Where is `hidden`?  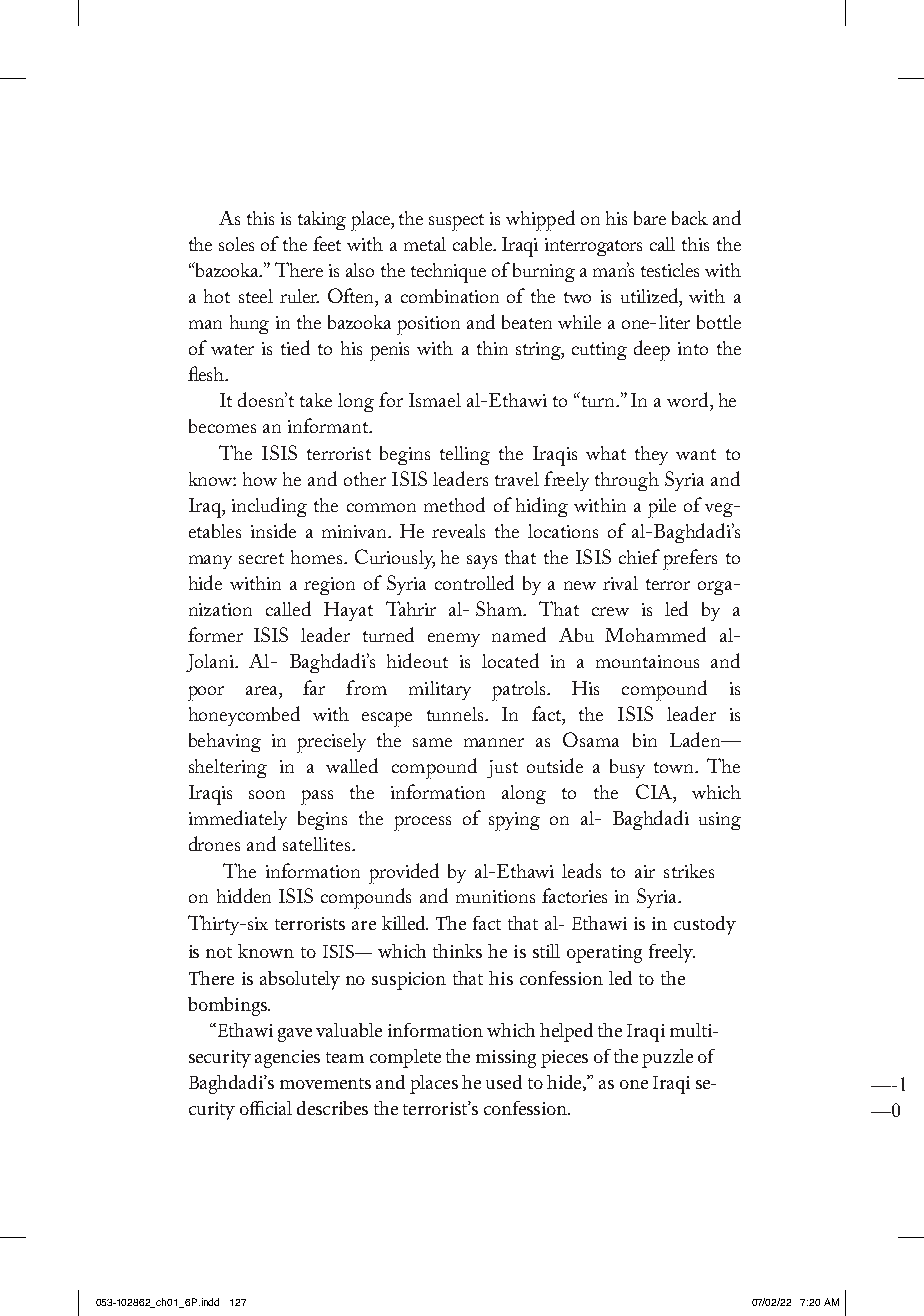 hidden is located at coordinates (244, 895).
